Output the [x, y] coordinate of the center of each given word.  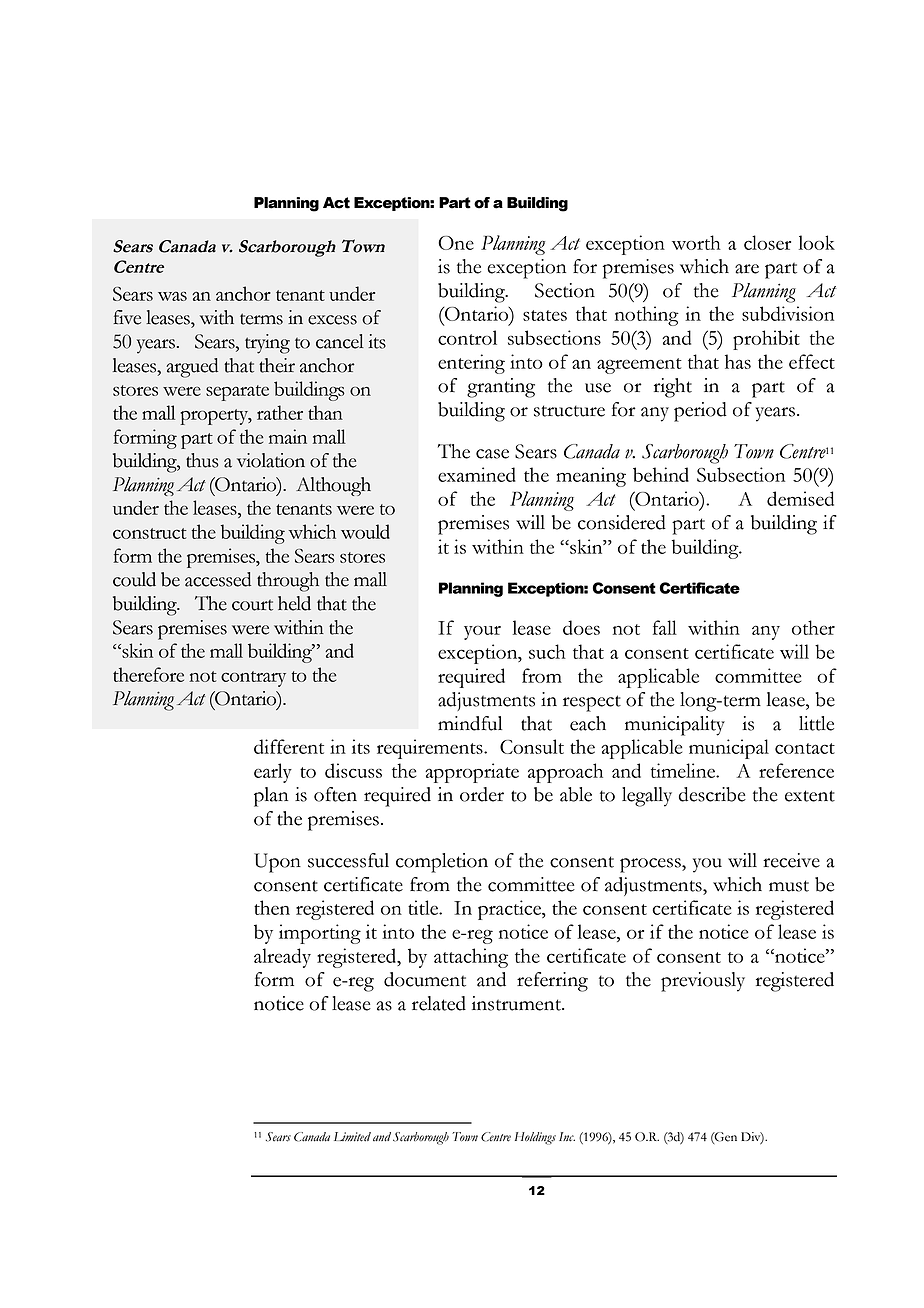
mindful [470, 723]
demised [800, 498]
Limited [352, 1137]
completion [442, 863]
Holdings [535, 1138]
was [172, 296]
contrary [253, 679]
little [816, 723]
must [789, 886]
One [456, 243]
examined [477, 474]
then [272, 907]
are [747, 269]
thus [202, 460]
